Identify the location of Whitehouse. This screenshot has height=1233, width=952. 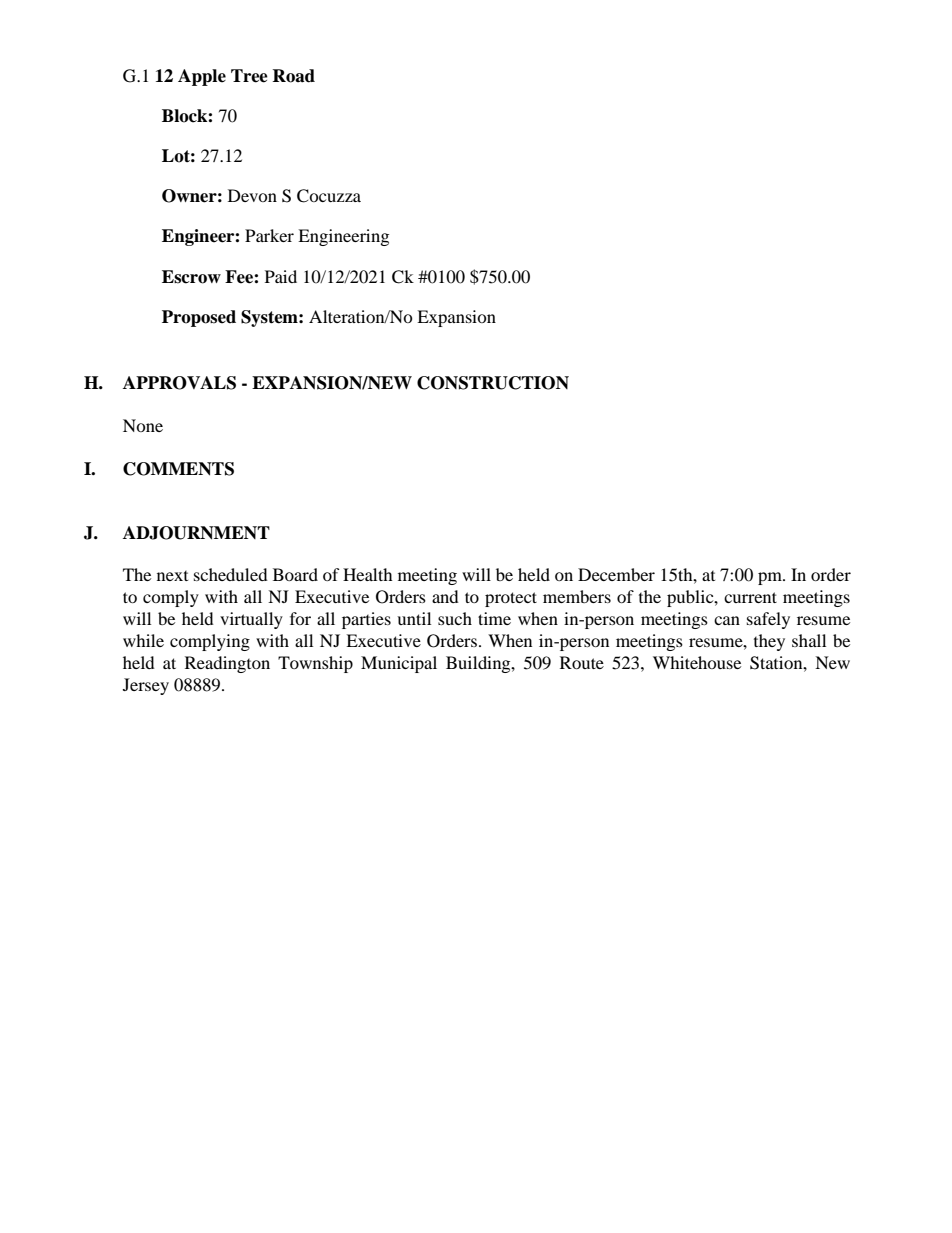
(697, 662).
